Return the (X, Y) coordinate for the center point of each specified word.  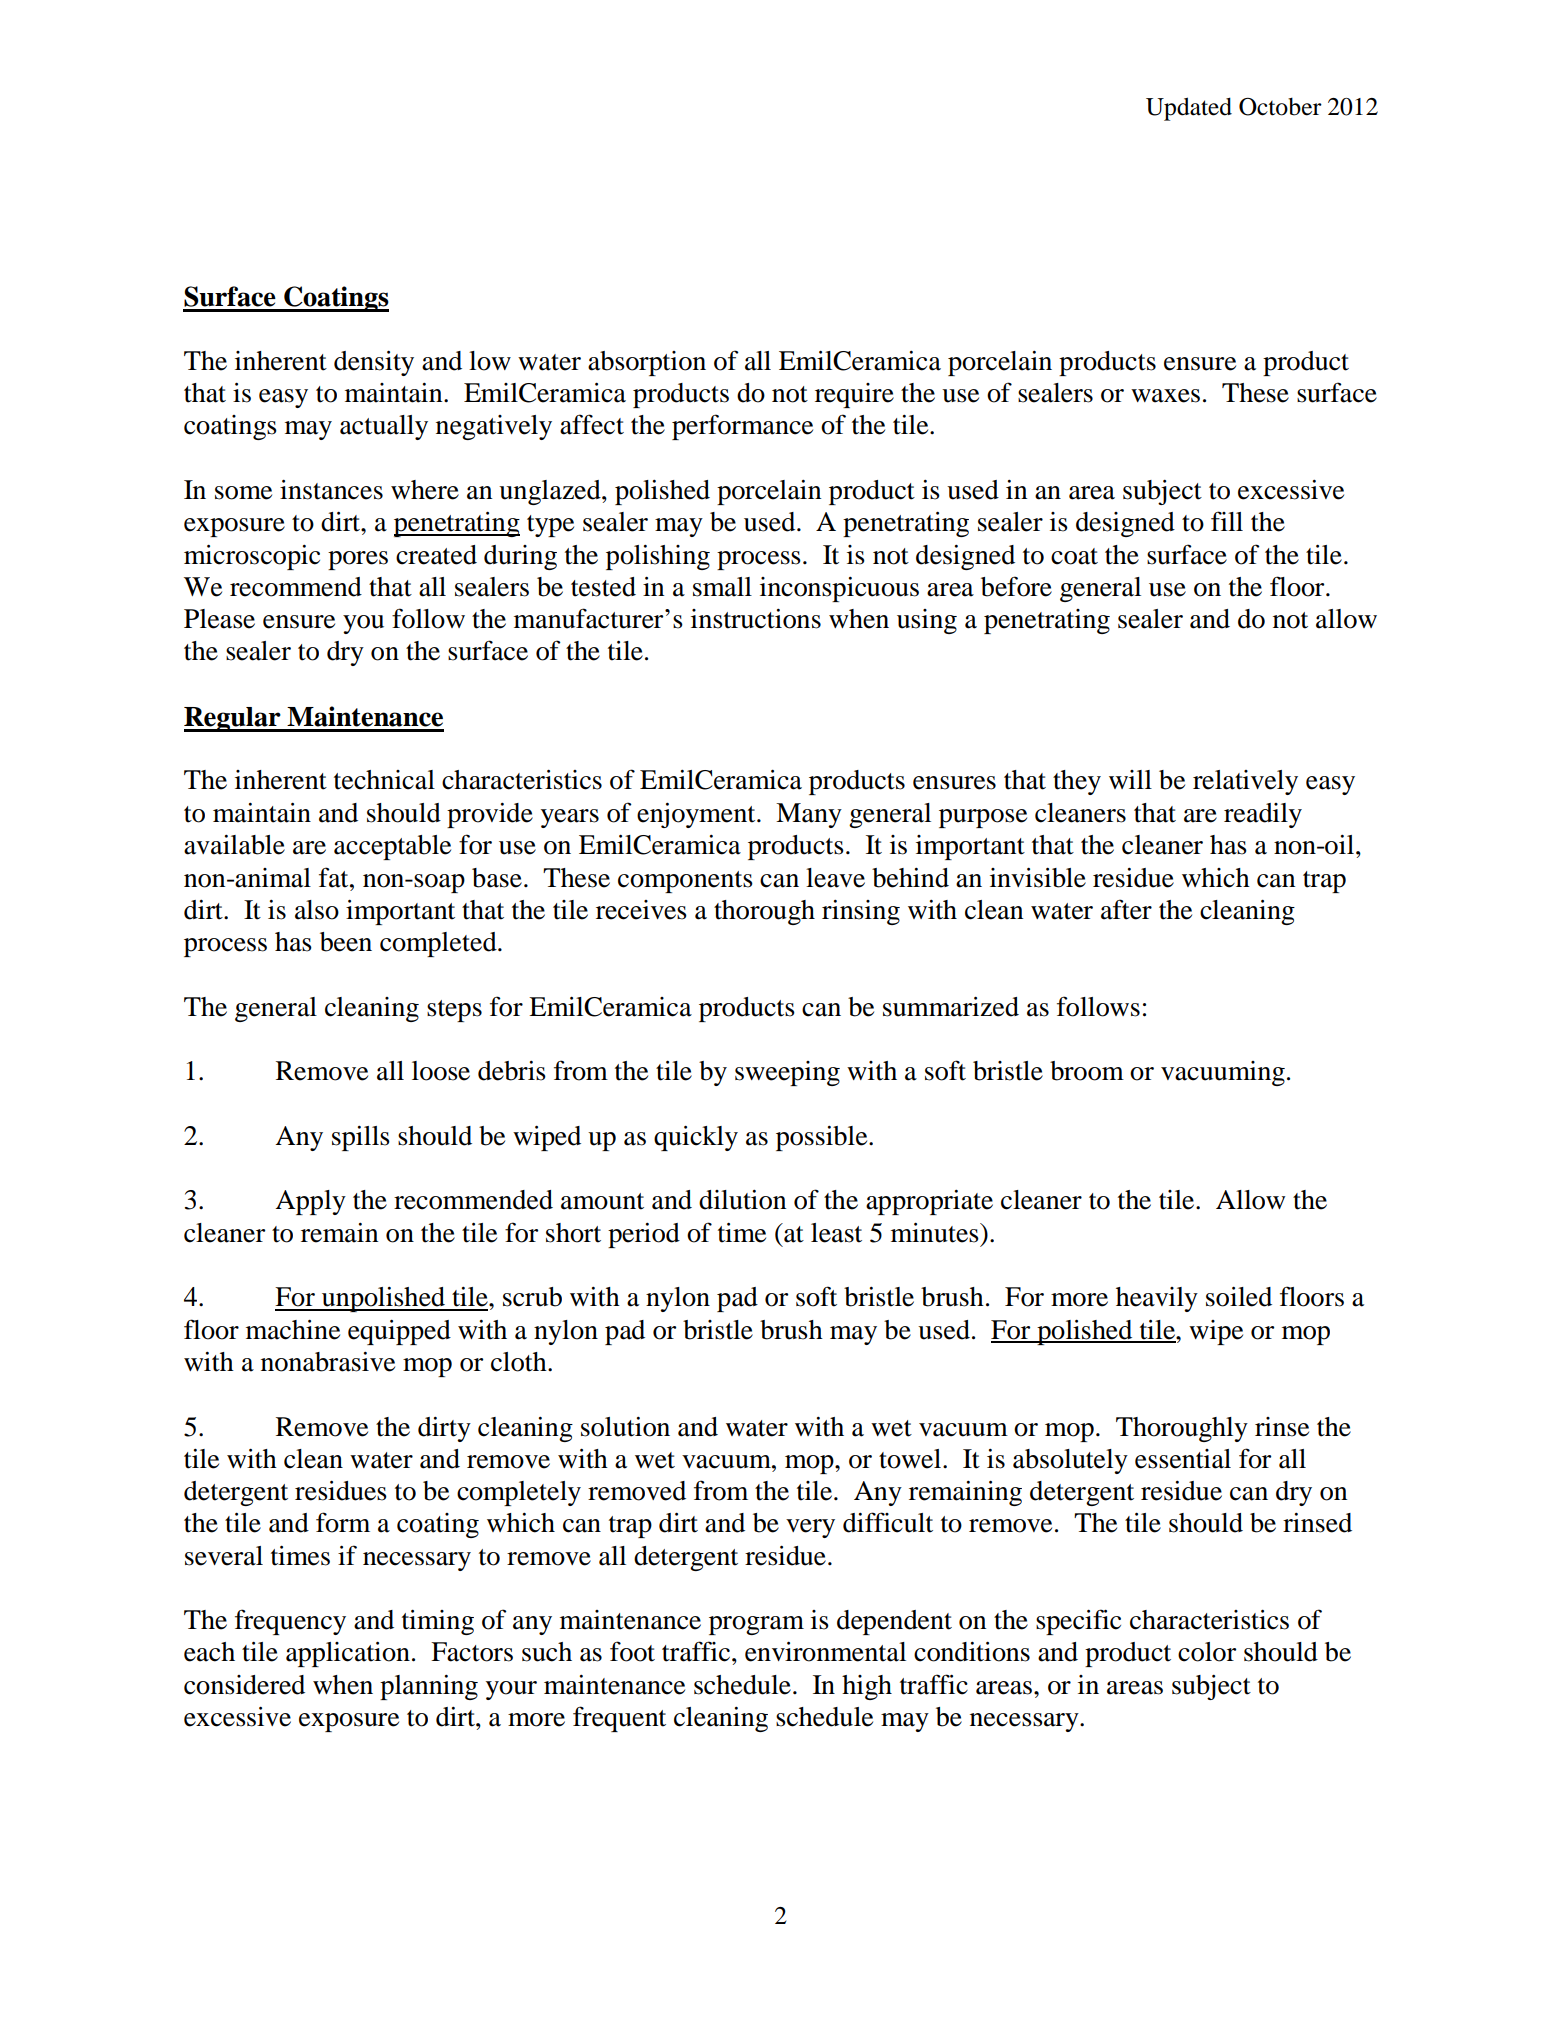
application (348, 1654)
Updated (1189, 109)
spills (361, 1138)
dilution (742, 1200)
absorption (647, 363)
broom (1087, 1071)
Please (219, 619)
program (756, 1625)
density (374, 363)
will (1130, 779)
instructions (756, 619)
